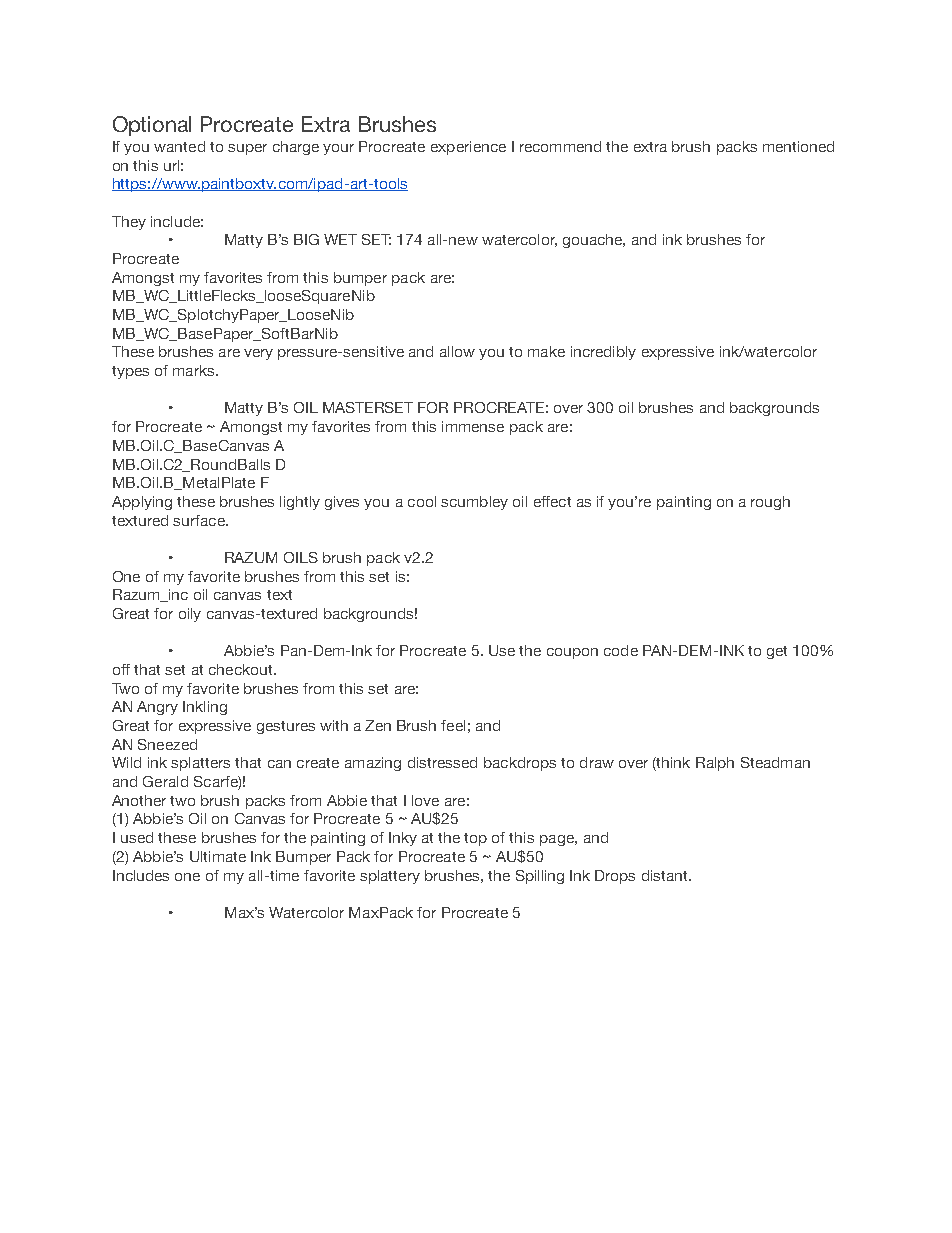 This screenshot has height=1233, width=952. Describe the element at coordinates (666, 875) in the screenshot. I see `distant` at that location.
